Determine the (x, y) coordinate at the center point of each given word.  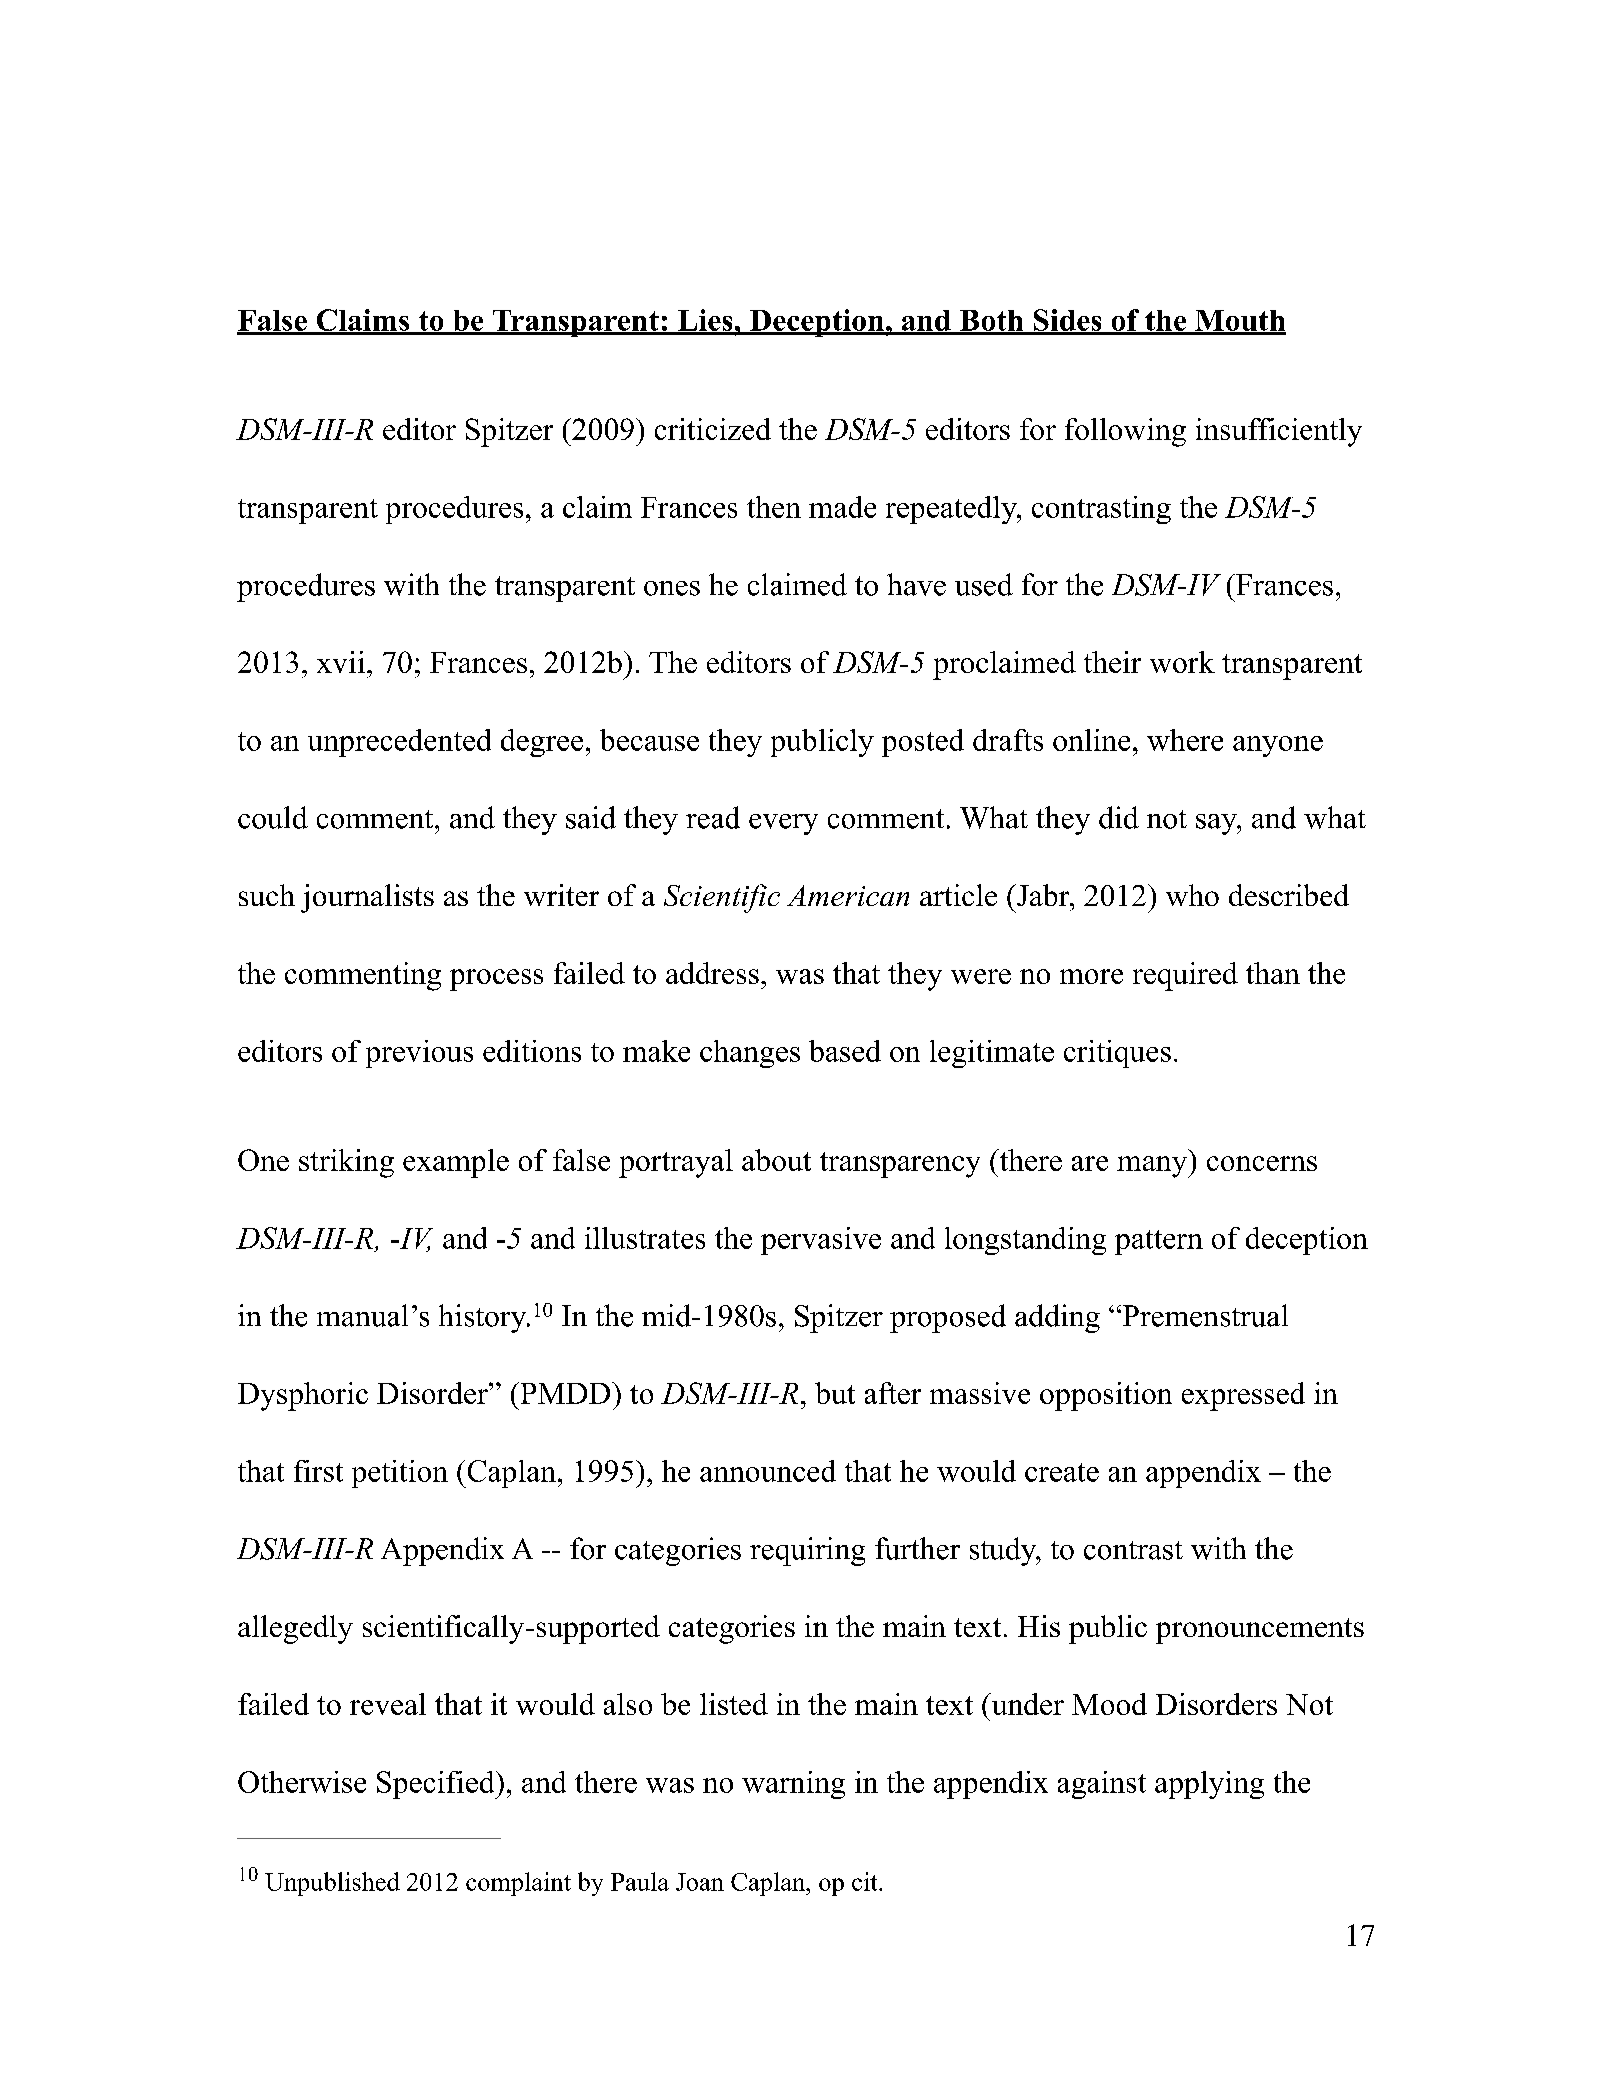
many (1153, 1167)
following (1125, 432)
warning (793, 1785)
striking (346, 1163)
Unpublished (332, 1884)
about (776, 1160)
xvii (341, 662)
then (774, 507)
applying (1209, 1785)
